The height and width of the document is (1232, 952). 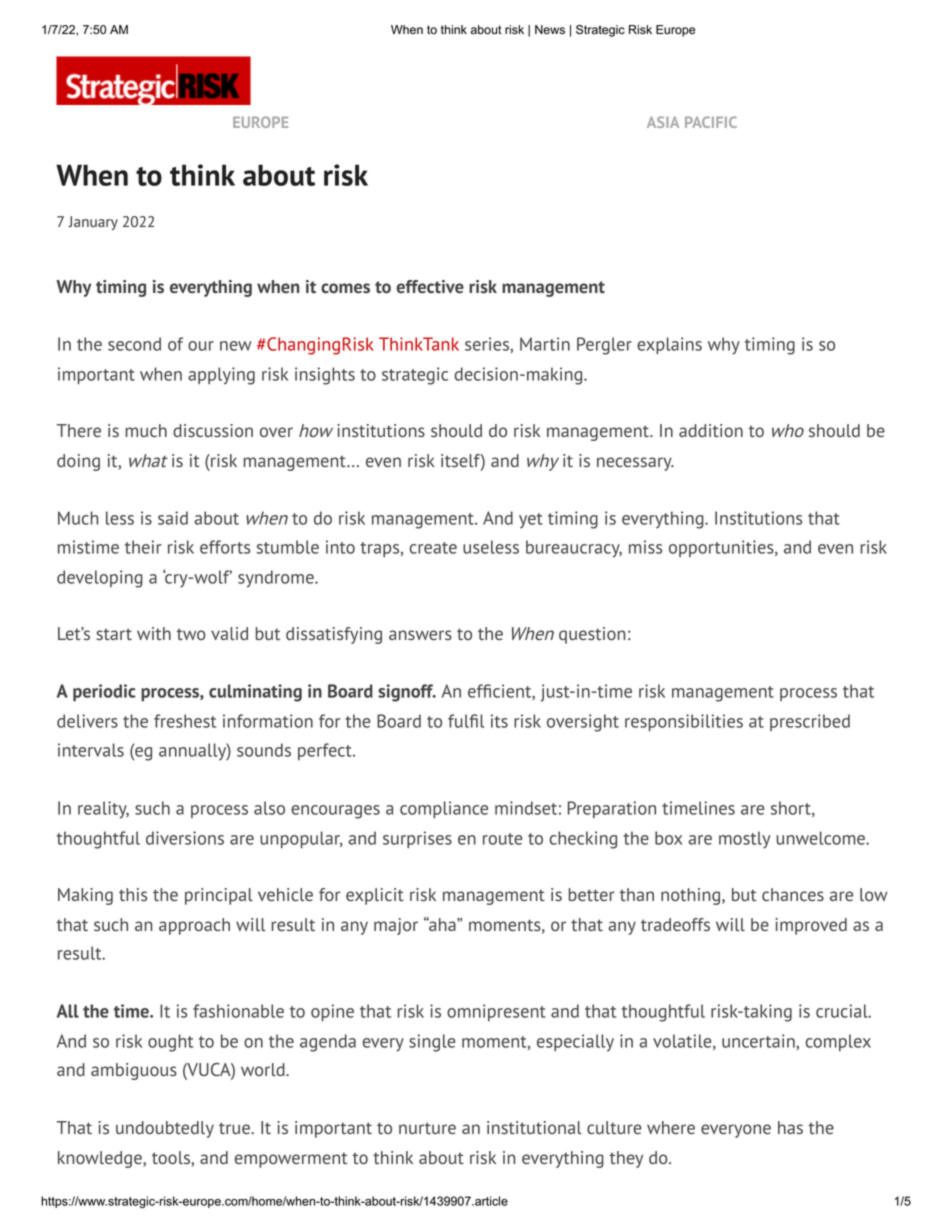 I want to click on chances, so click(x=793, y=894).
